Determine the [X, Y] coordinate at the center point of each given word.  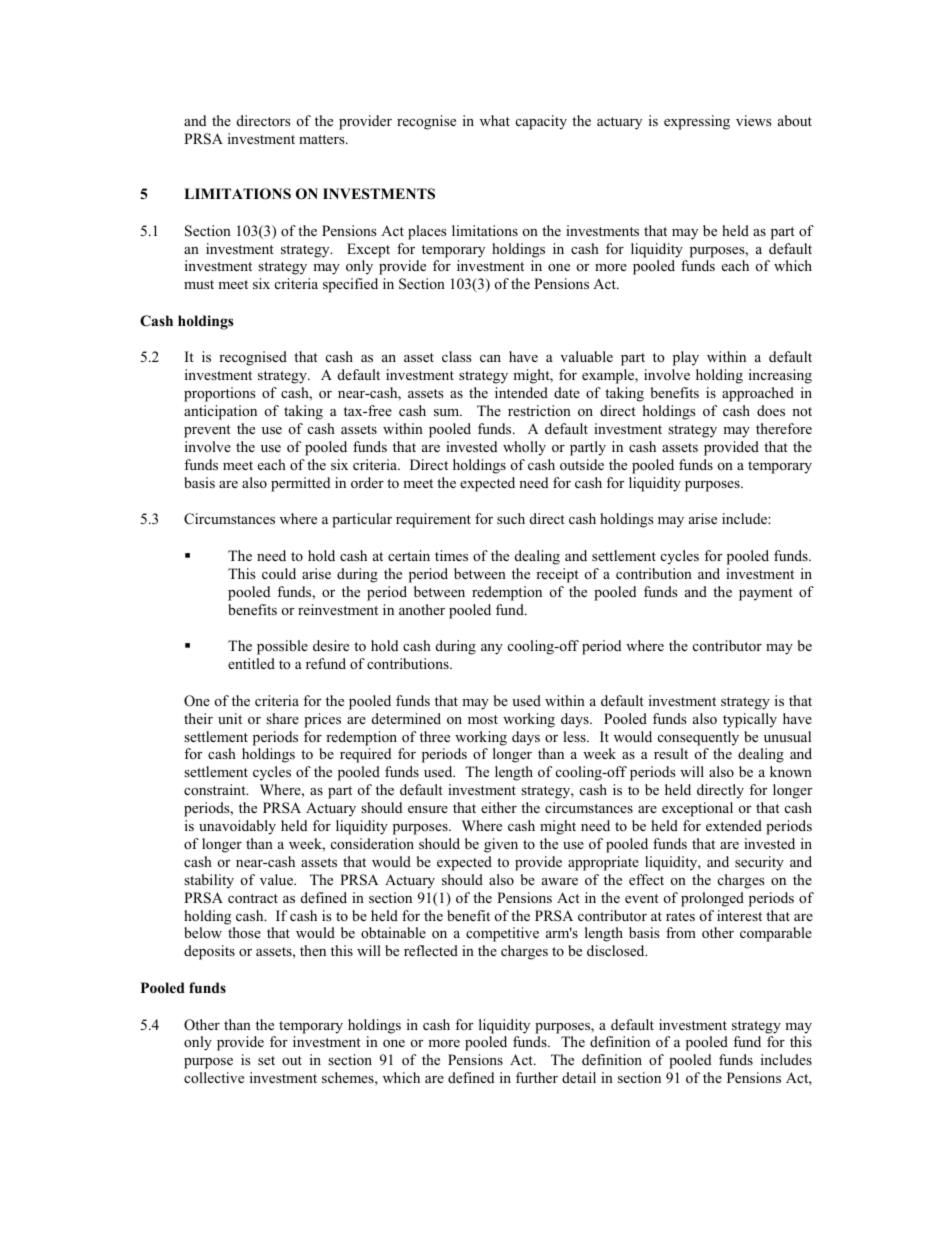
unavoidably [237, 827]
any [492, 649]
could [279, 573]
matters [323, 139]
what [495, 120]
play [686, 358]
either [499, 807]
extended [734, 825]
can [490, 358]
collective [214, 1077]
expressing [697, 122]
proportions [220, 394]
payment [766, 594]
